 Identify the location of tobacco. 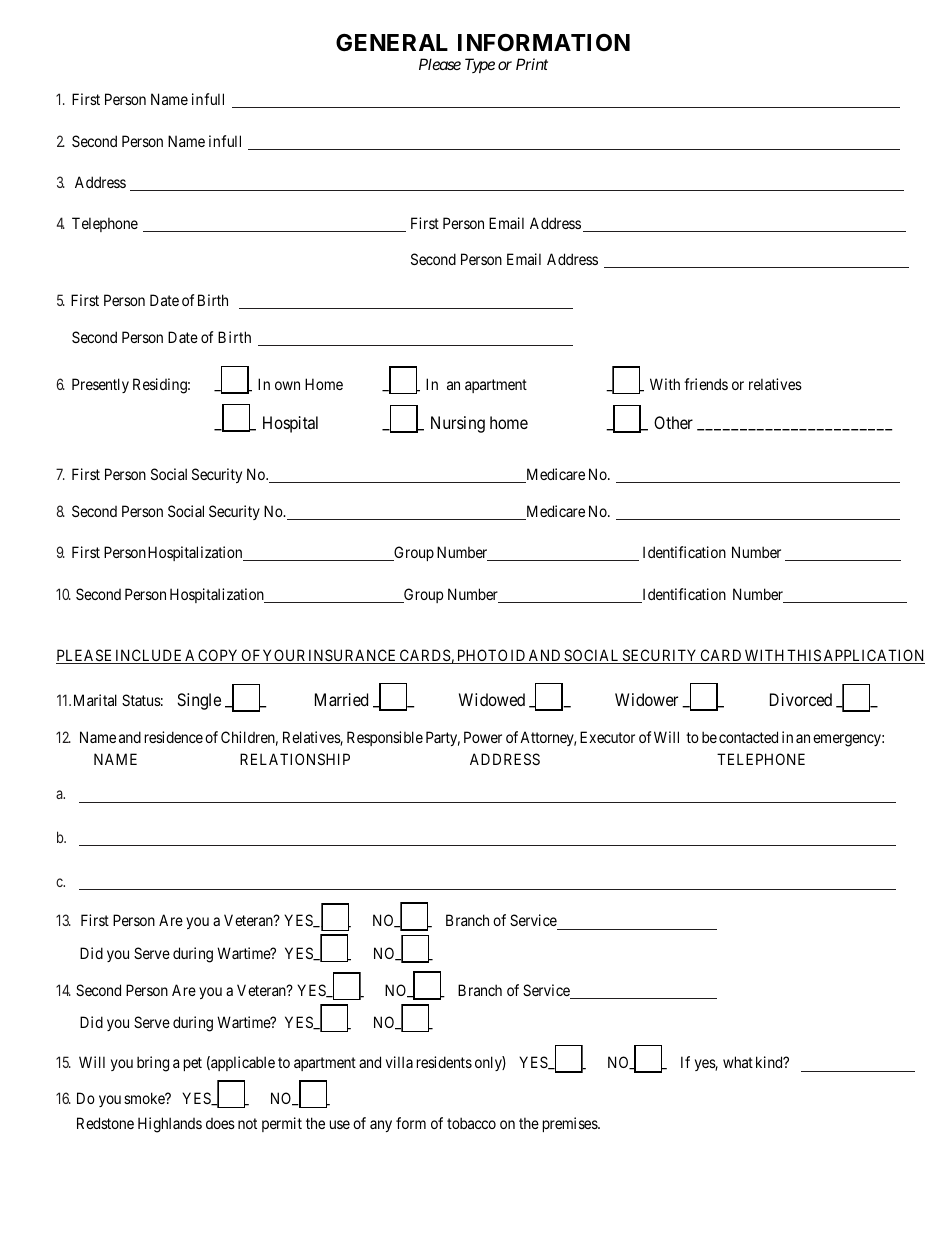
(471, 1123).
